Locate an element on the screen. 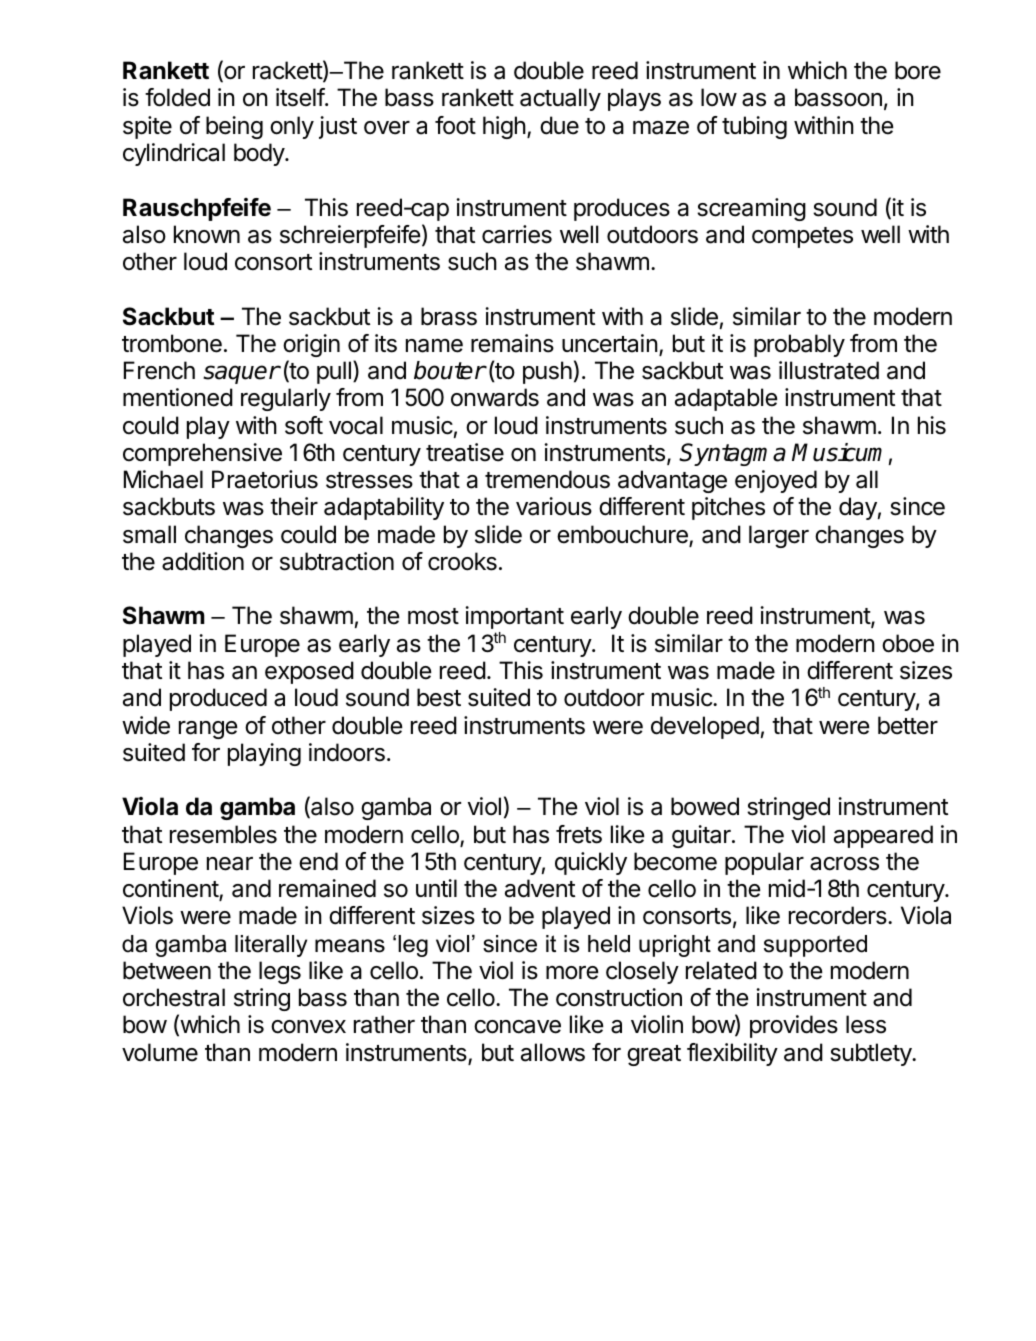 The image size is (1036, 1341). being is located at coordinates (234, 127).
